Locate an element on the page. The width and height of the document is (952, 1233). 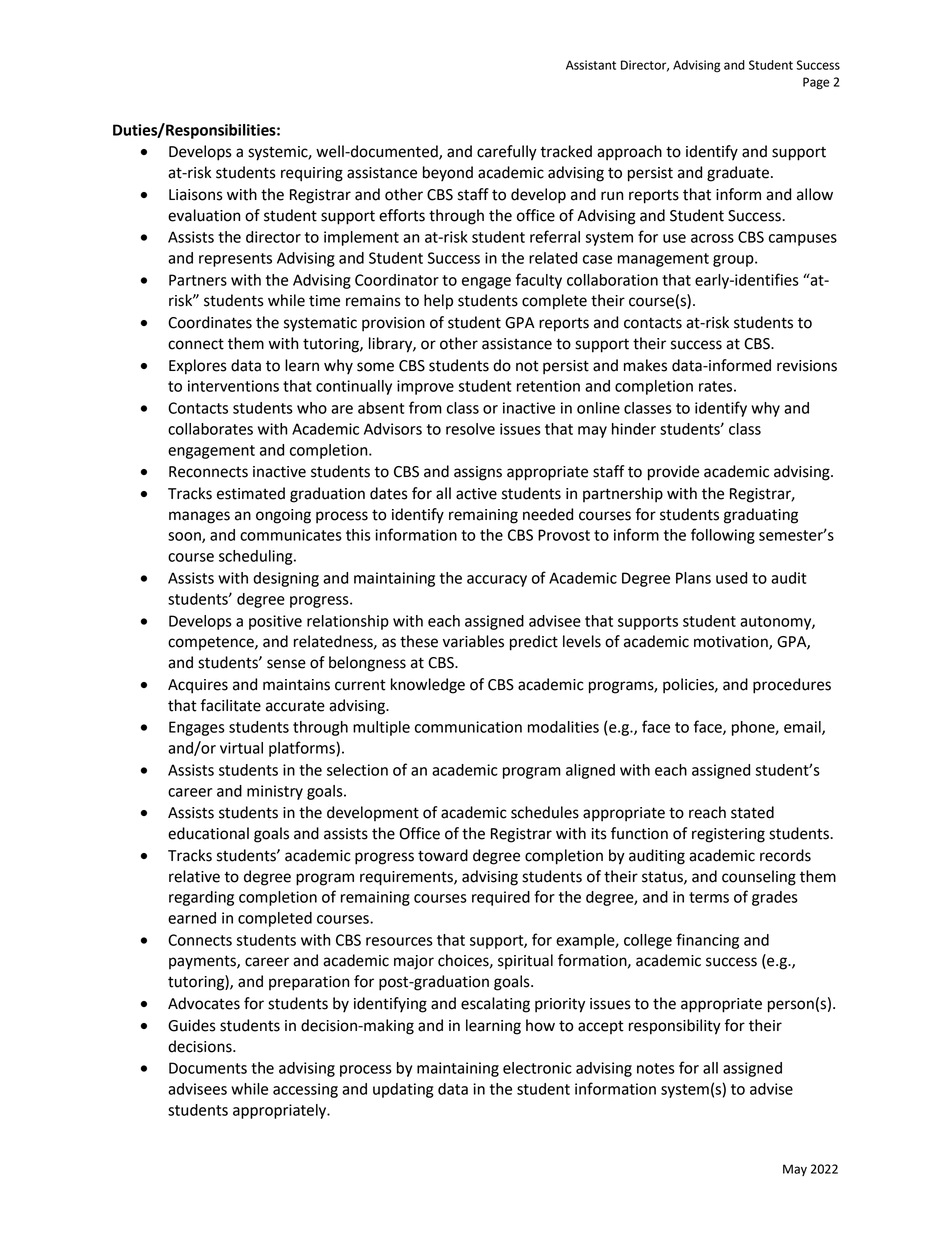
Page is located at coordinates (816, 83).
